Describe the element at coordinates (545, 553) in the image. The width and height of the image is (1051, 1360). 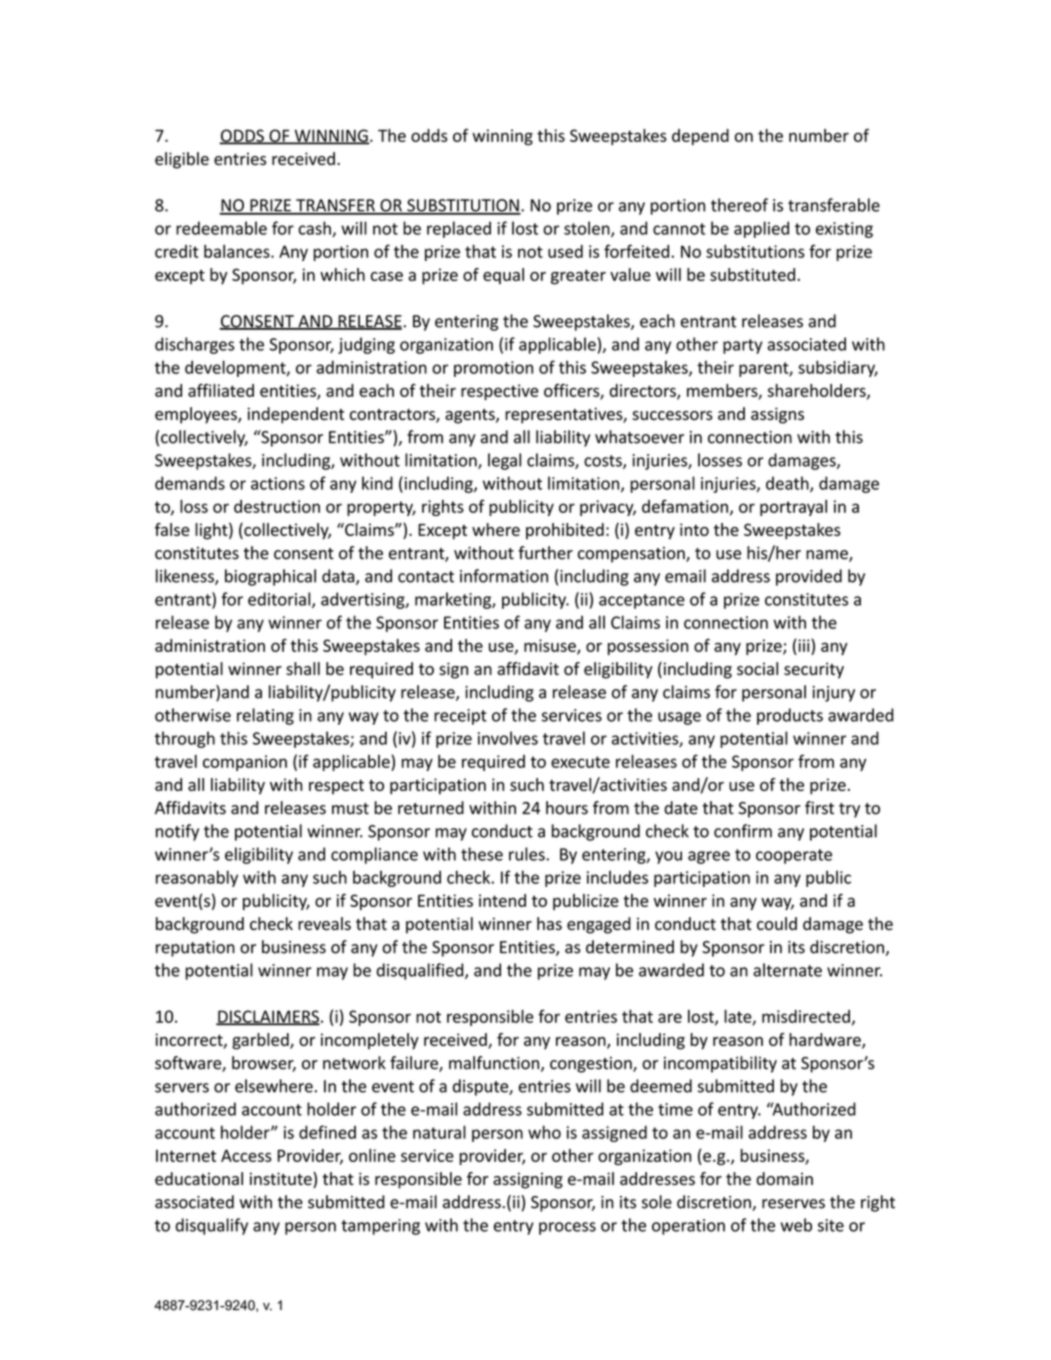
I see `further` at that location.
